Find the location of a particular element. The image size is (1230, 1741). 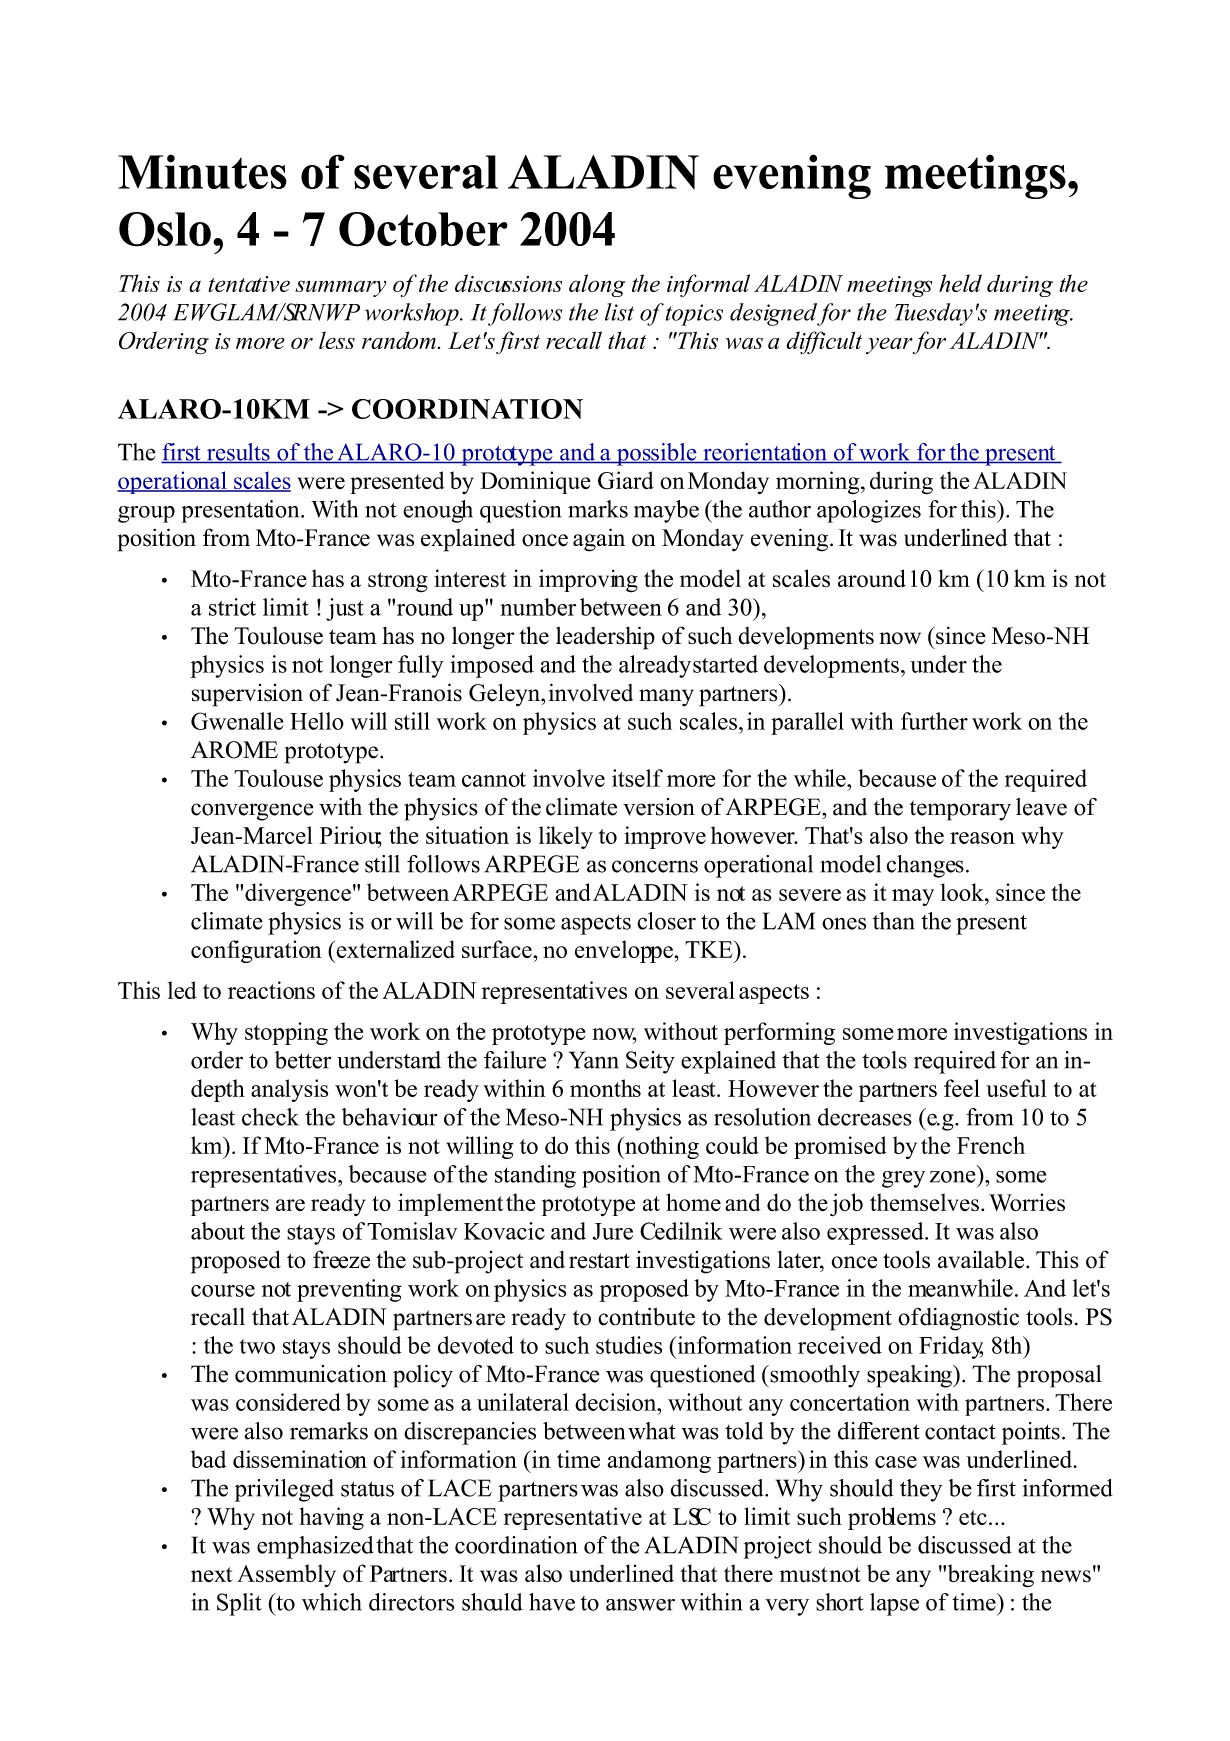

divergence is located at coordinates (298, 894).
